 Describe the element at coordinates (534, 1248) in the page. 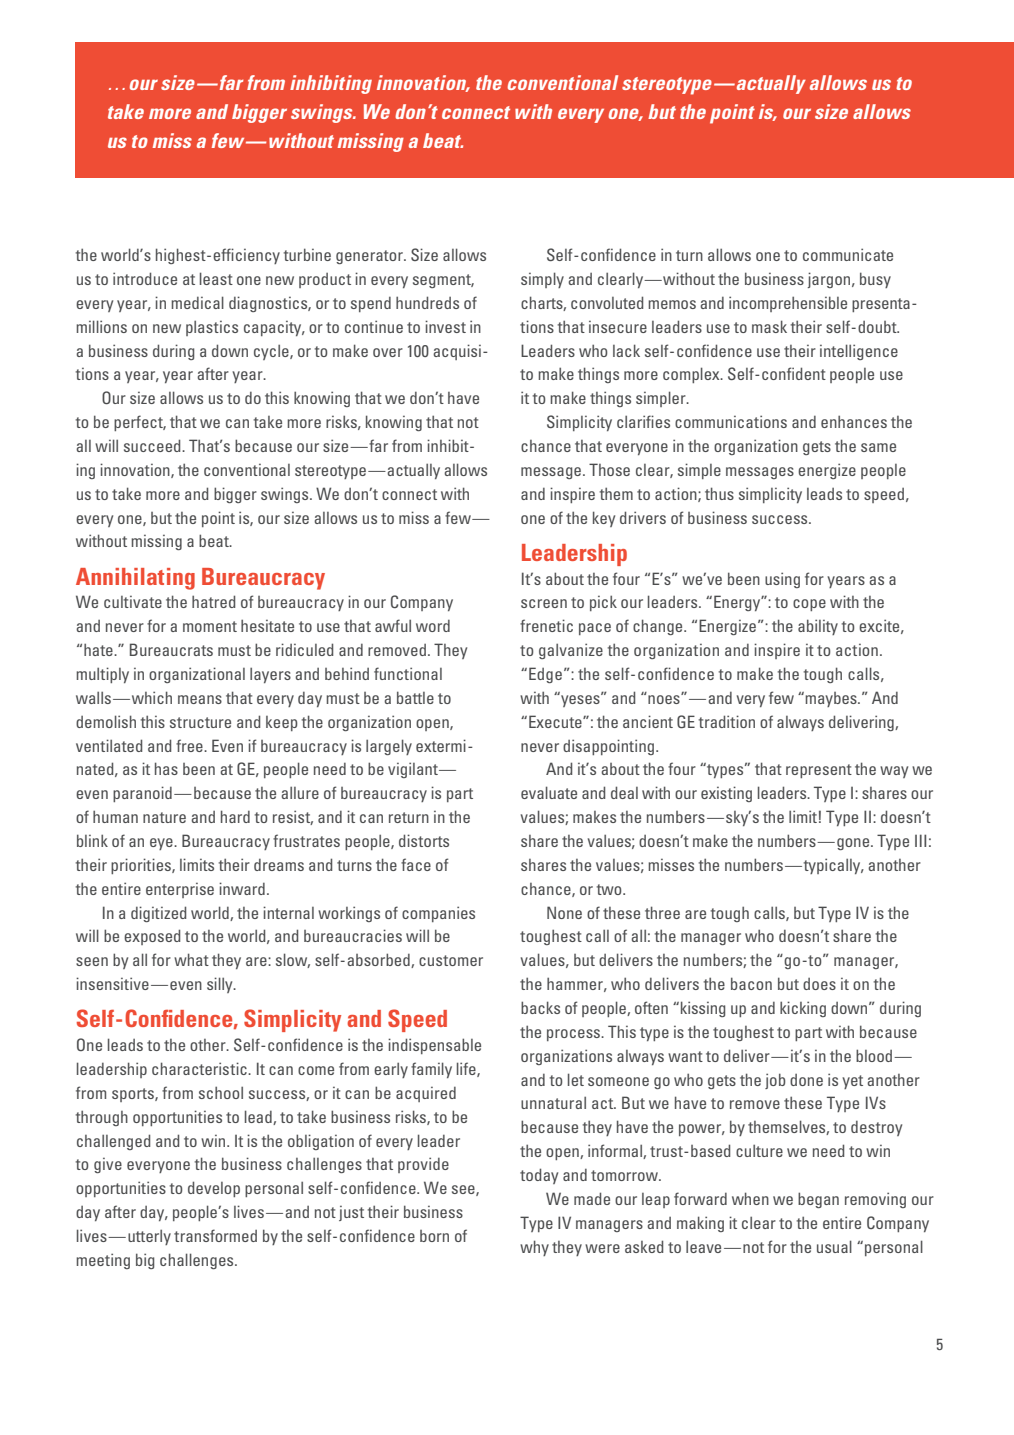

I see `why` at that location.
